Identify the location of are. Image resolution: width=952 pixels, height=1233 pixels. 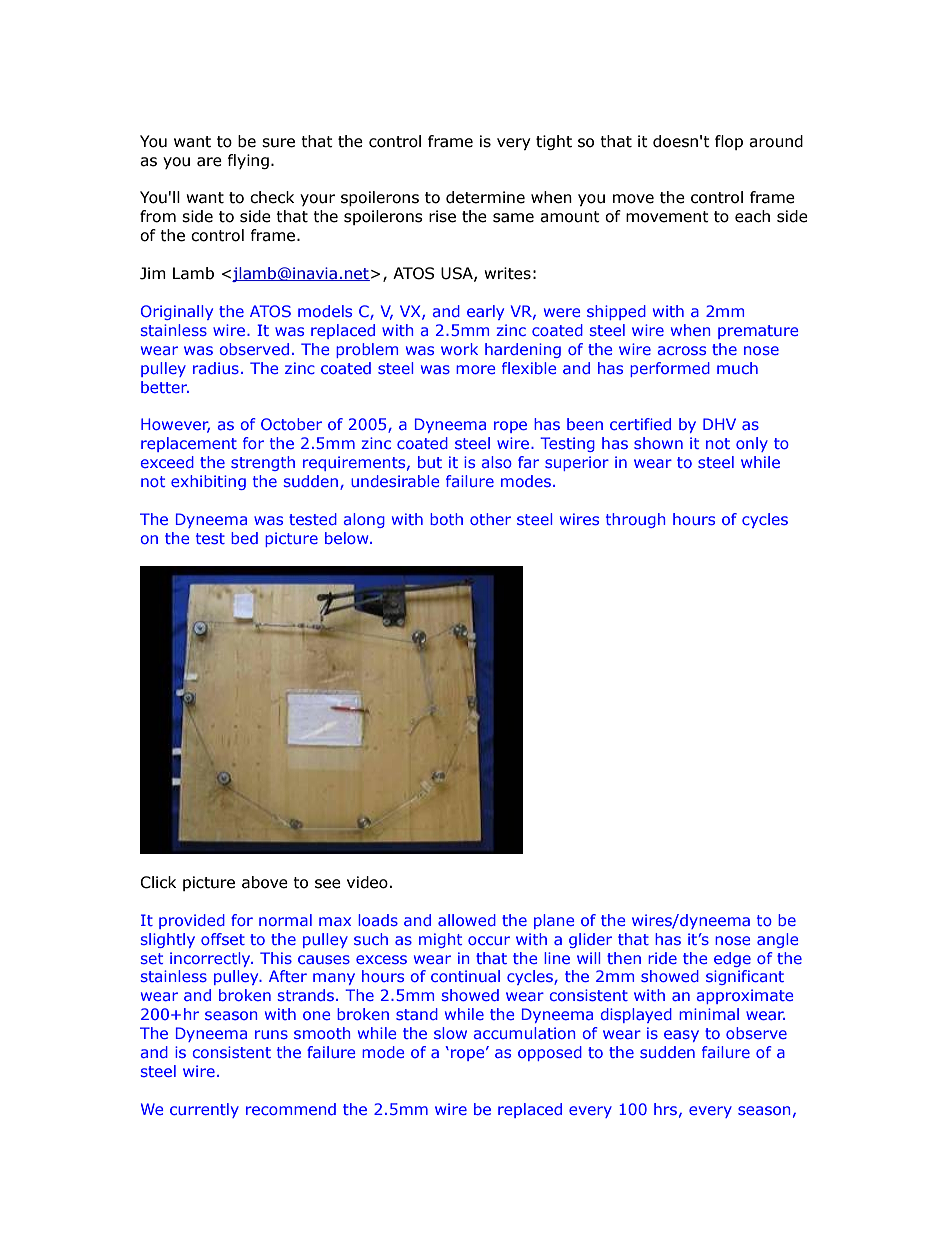
(209, 162).
